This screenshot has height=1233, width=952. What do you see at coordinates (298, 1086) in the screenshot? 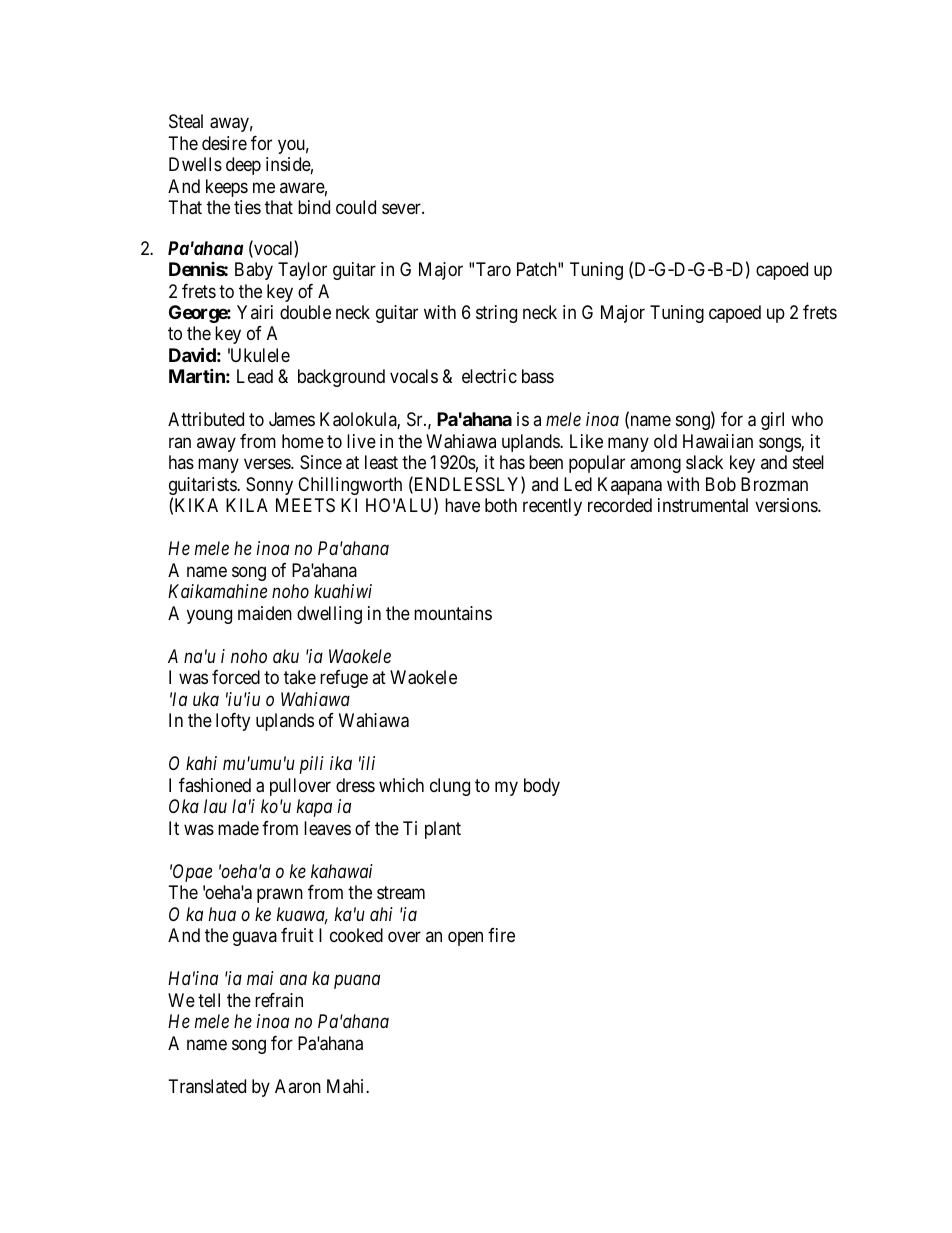
I see `Aaron` at bounding box center [298, 1086].
